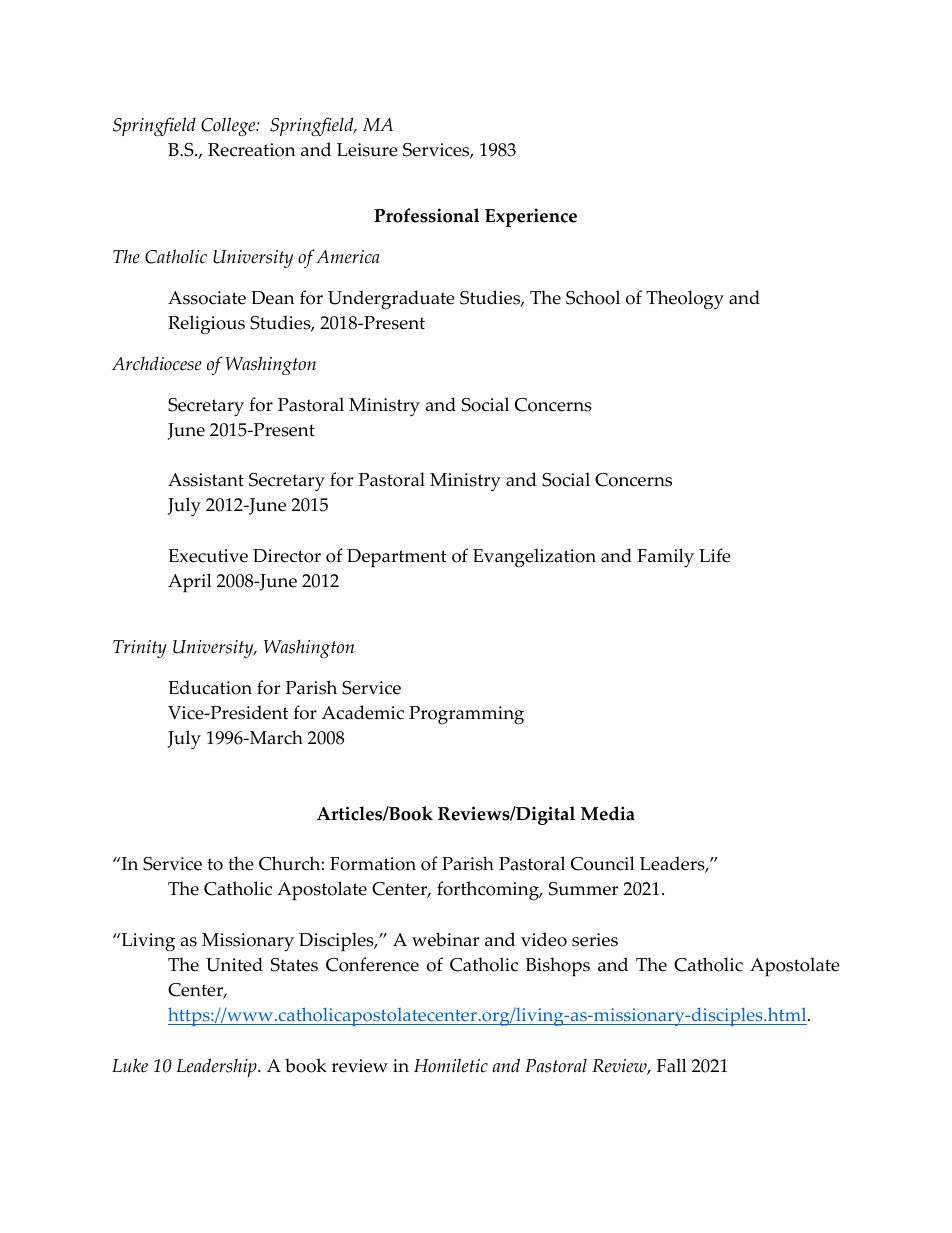 The width and height of the image is (952, 1233). I want to click on Media, so click(608, 813).
